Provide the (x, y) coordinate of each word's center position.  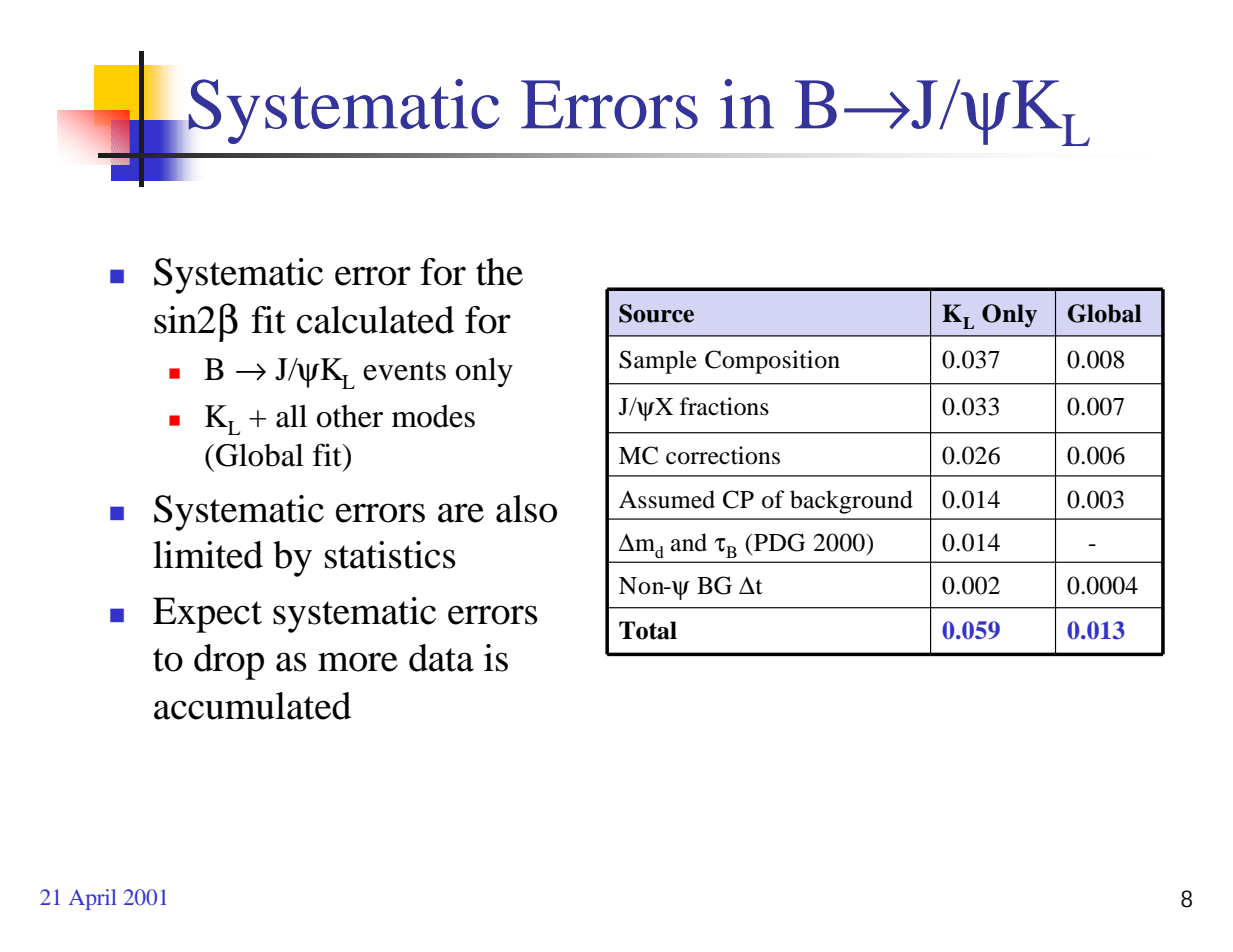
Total (648, 630)
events (404, 371)
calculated (375, 320)
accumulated (252, 706)
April (92, 899)
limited (208, 555)
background (851, 502)
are (461, 513)
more (358, 662)
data (441, 658)
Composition (772, 362)
